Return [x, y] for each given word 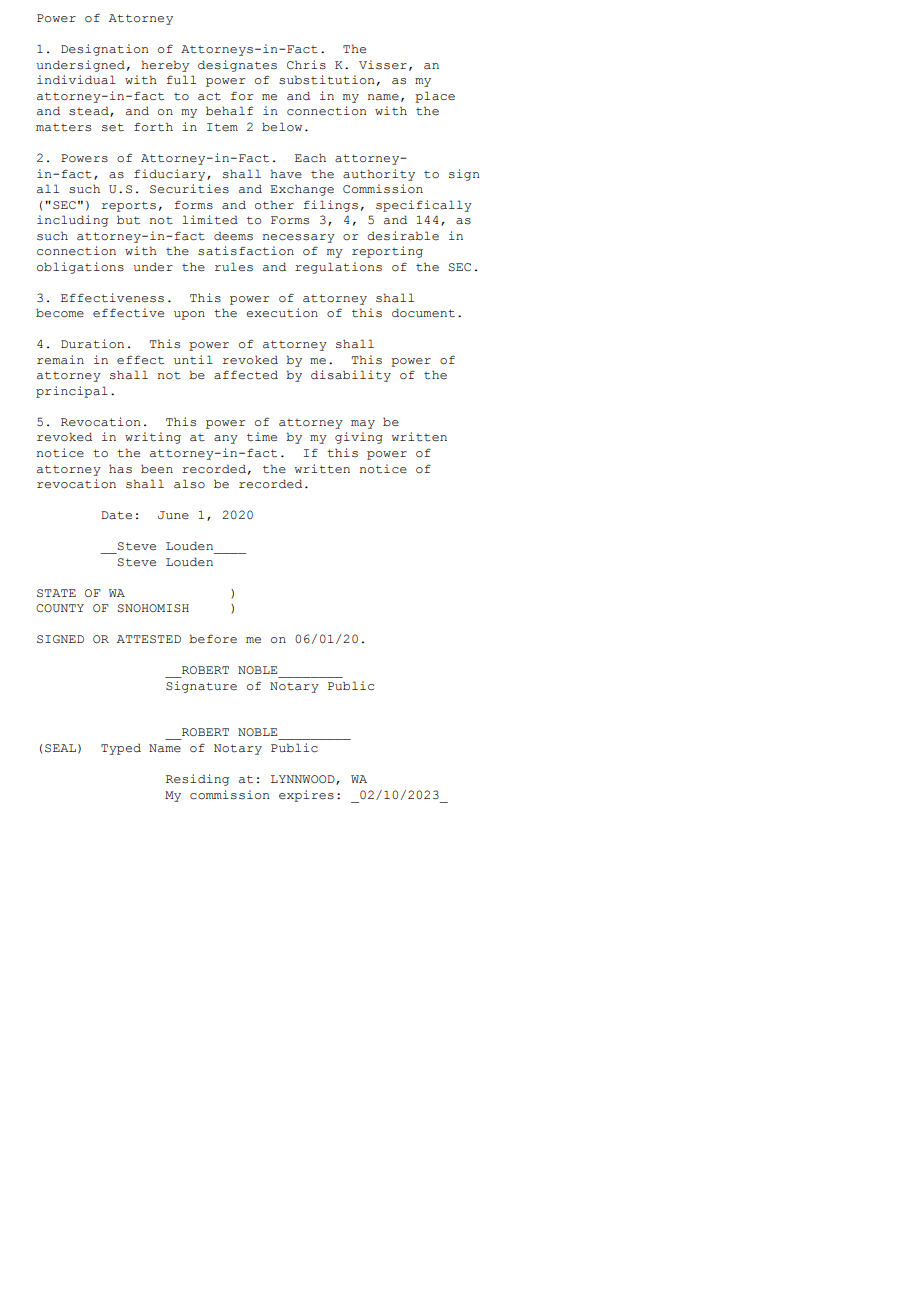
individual [76, 80]
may [363, 424]
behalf [230, 111]
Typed [121, 749]
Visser [383, 65]
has [120, 469]
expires [306, 796]
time [262, 437]
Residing [197, 780]
